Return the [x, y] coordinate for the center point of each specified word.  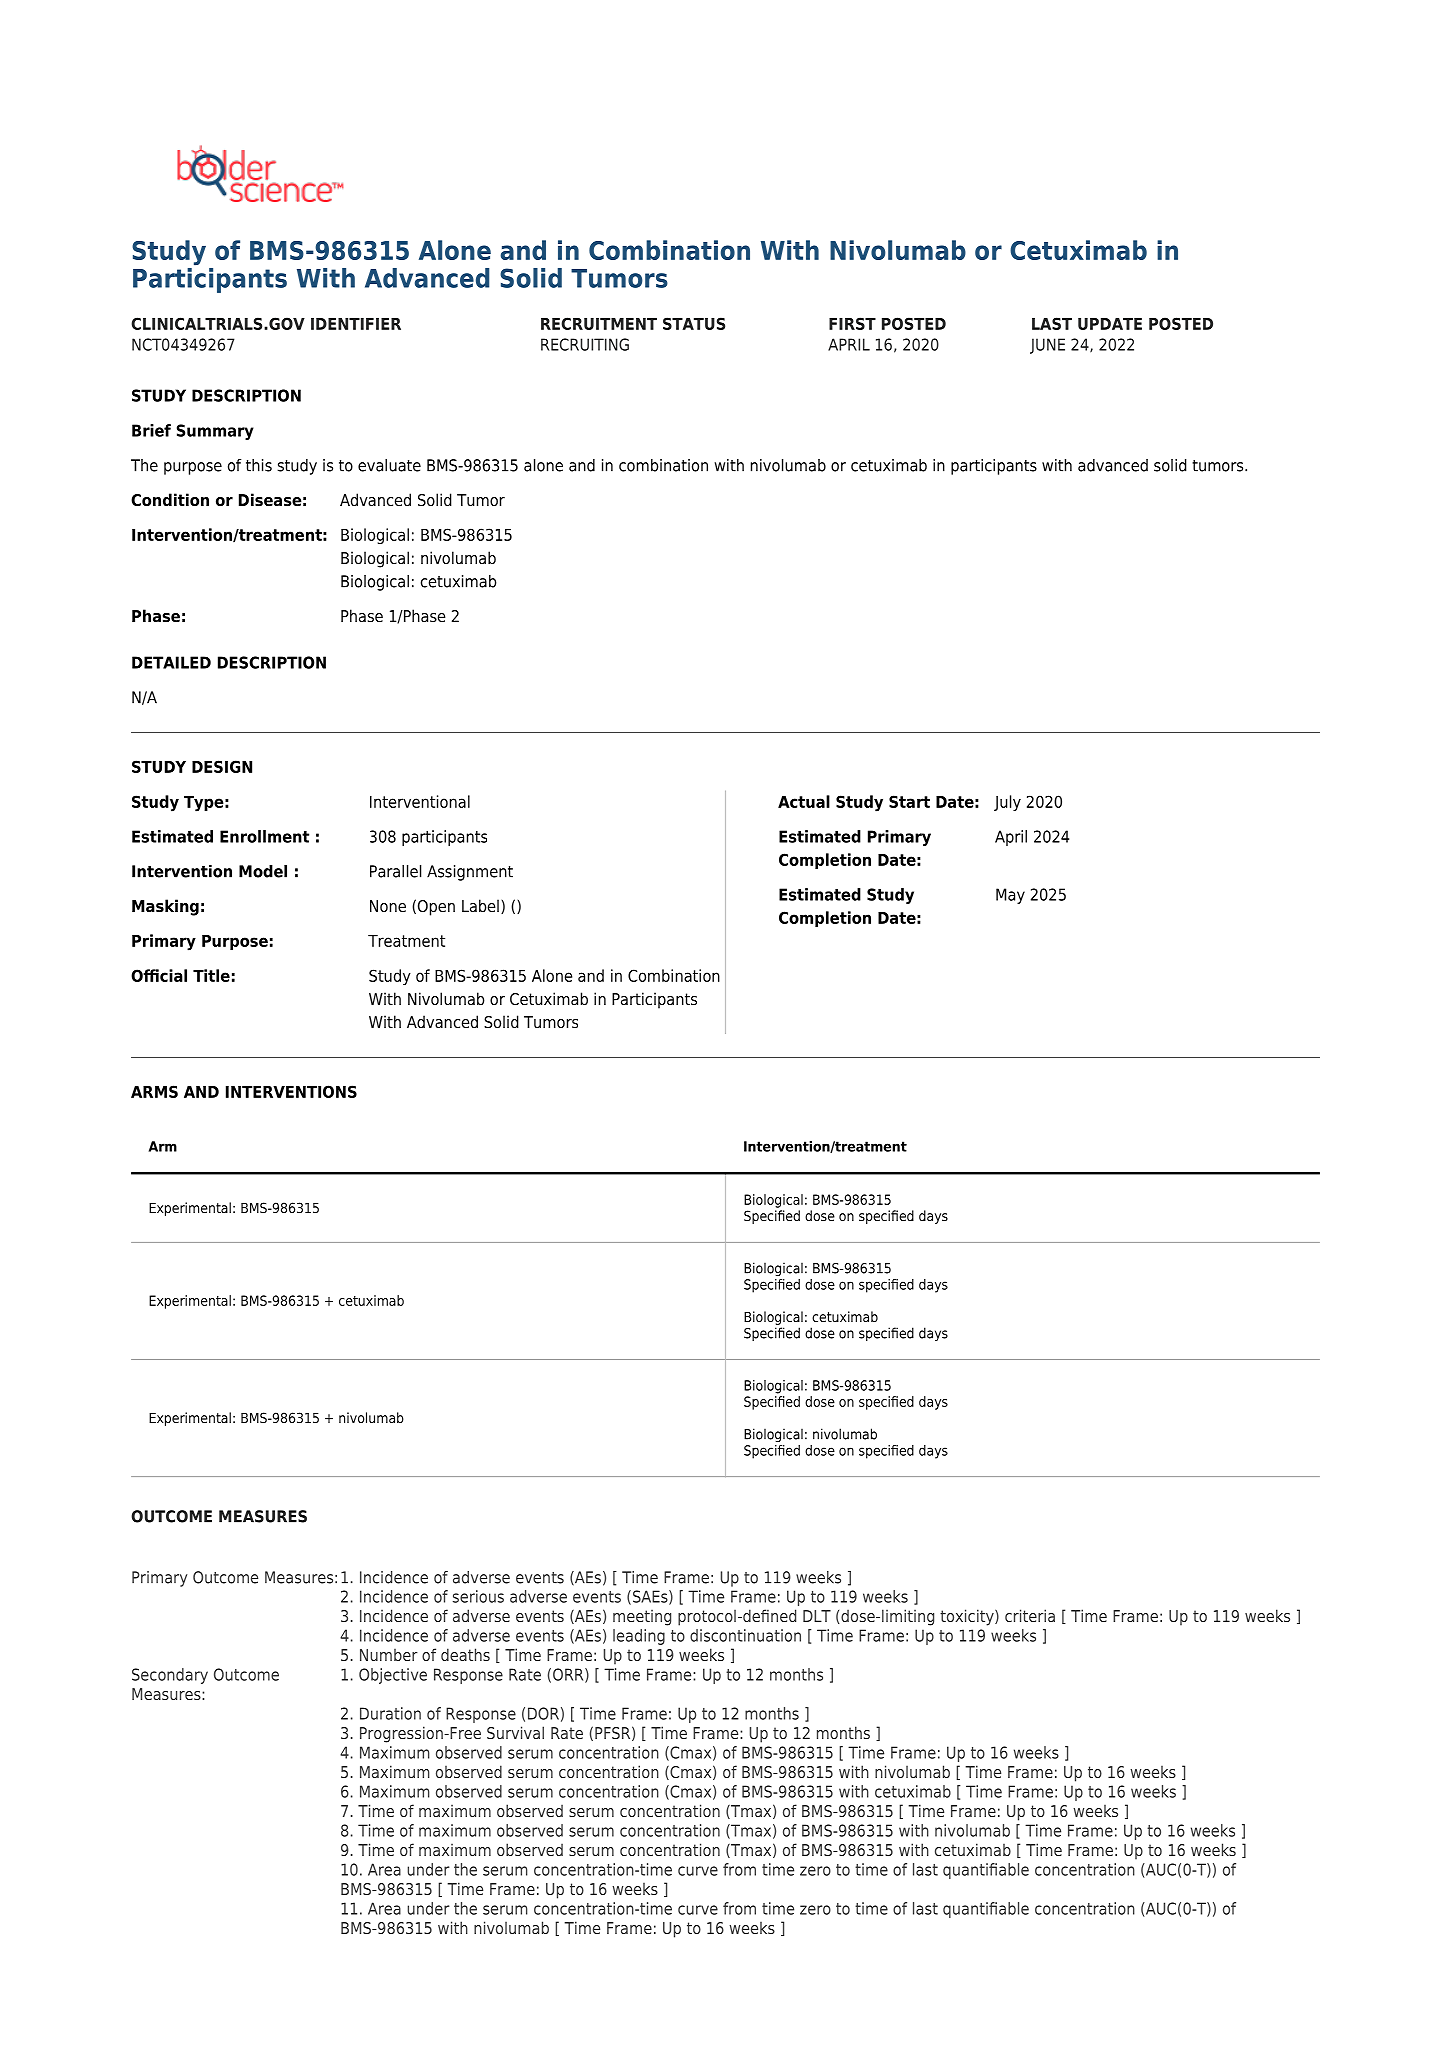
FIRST [852, 323]
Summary [215, 432]
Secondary [170, 1676]
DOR [543, 1713]
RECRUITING [585, 344]
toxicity [968, 1617]
